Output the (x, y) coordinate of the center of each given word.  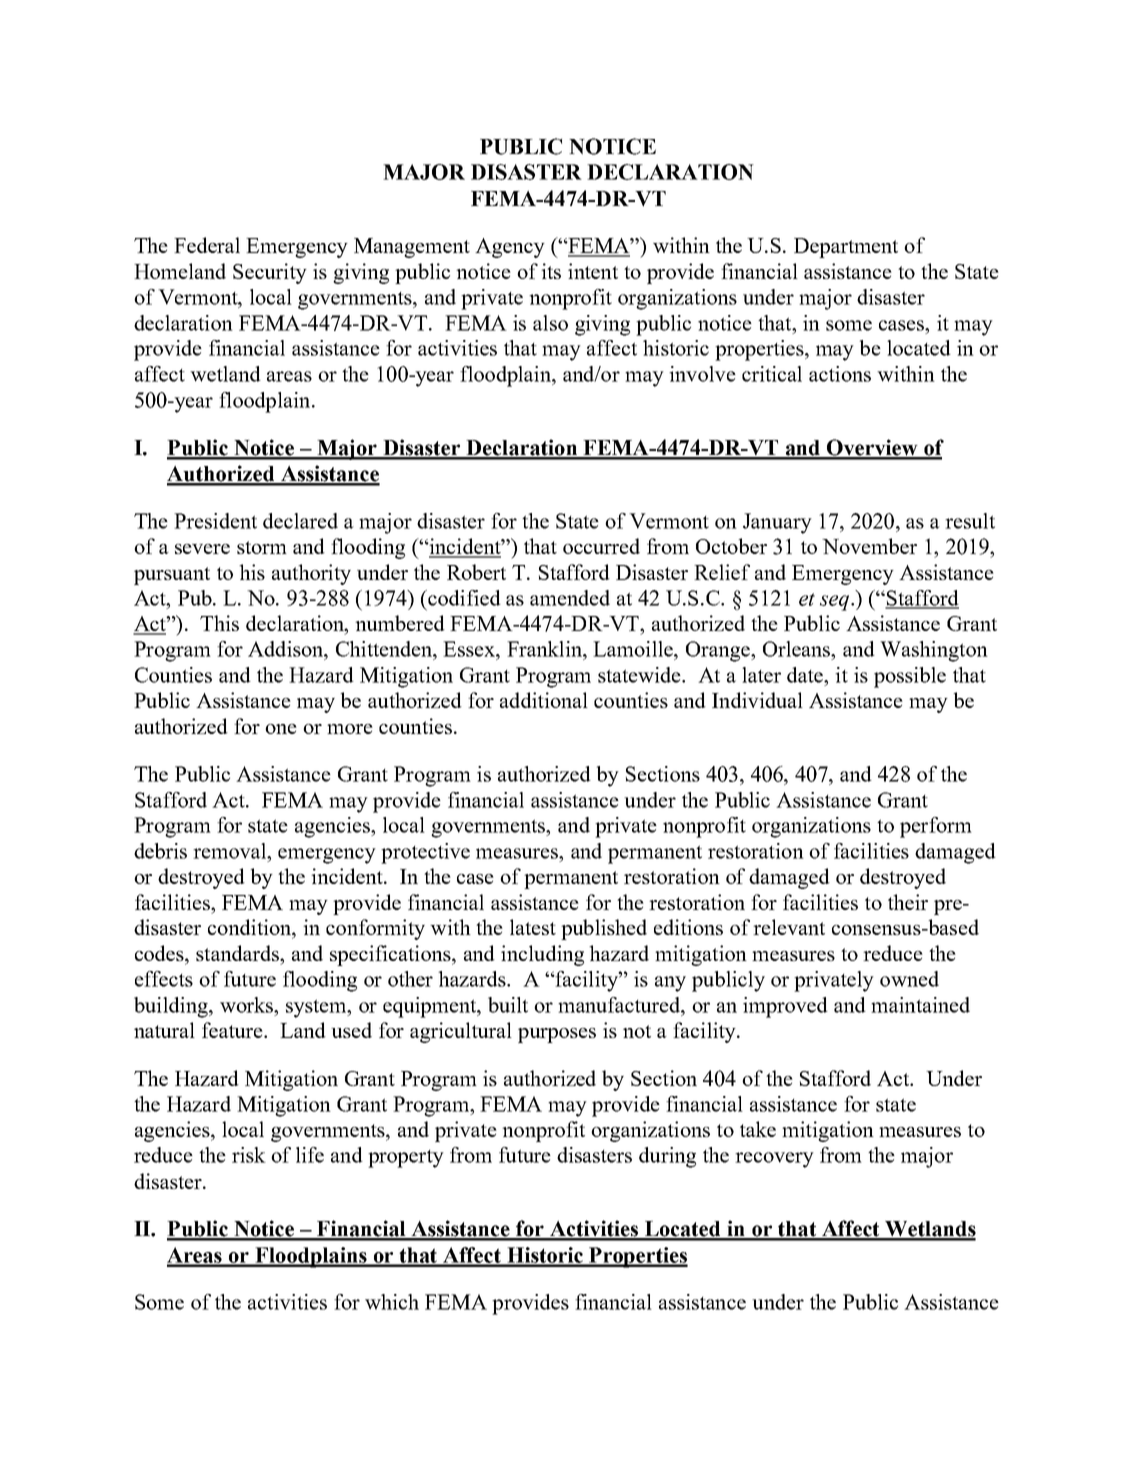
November (869, 546)
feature (233, 1030)
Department (846, 248)
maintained (920, 1005)
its (551, 271)
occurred (601, 546)
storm (262, 547)
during (667, 1157)
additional (544, 700)
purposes (557, 1035)
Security (270, 273)
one (281, 729)
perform (936, 827)
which (392, 1302)
